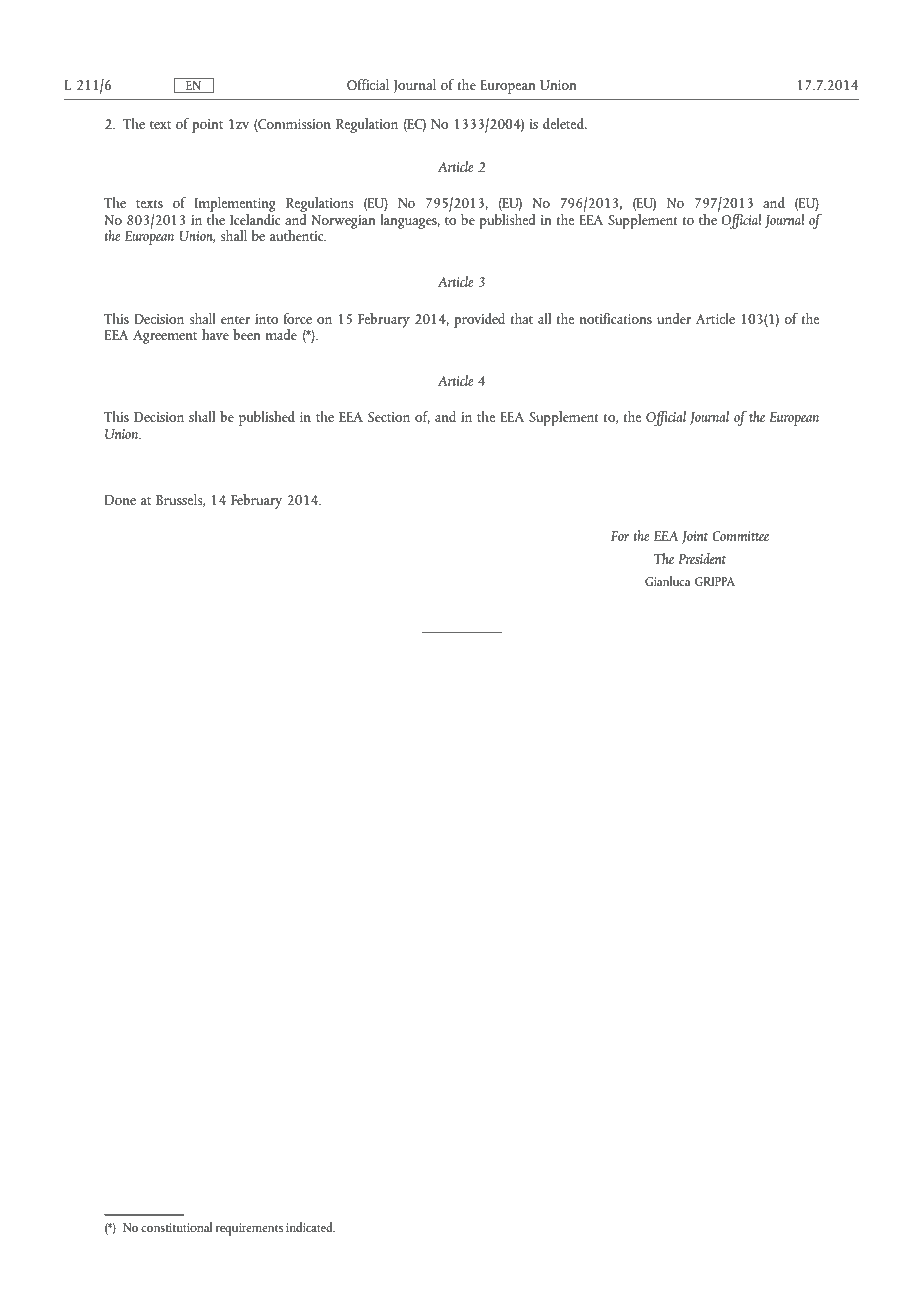 The image size is (924, 1308). I want to click on provided, so click(479, 320).
